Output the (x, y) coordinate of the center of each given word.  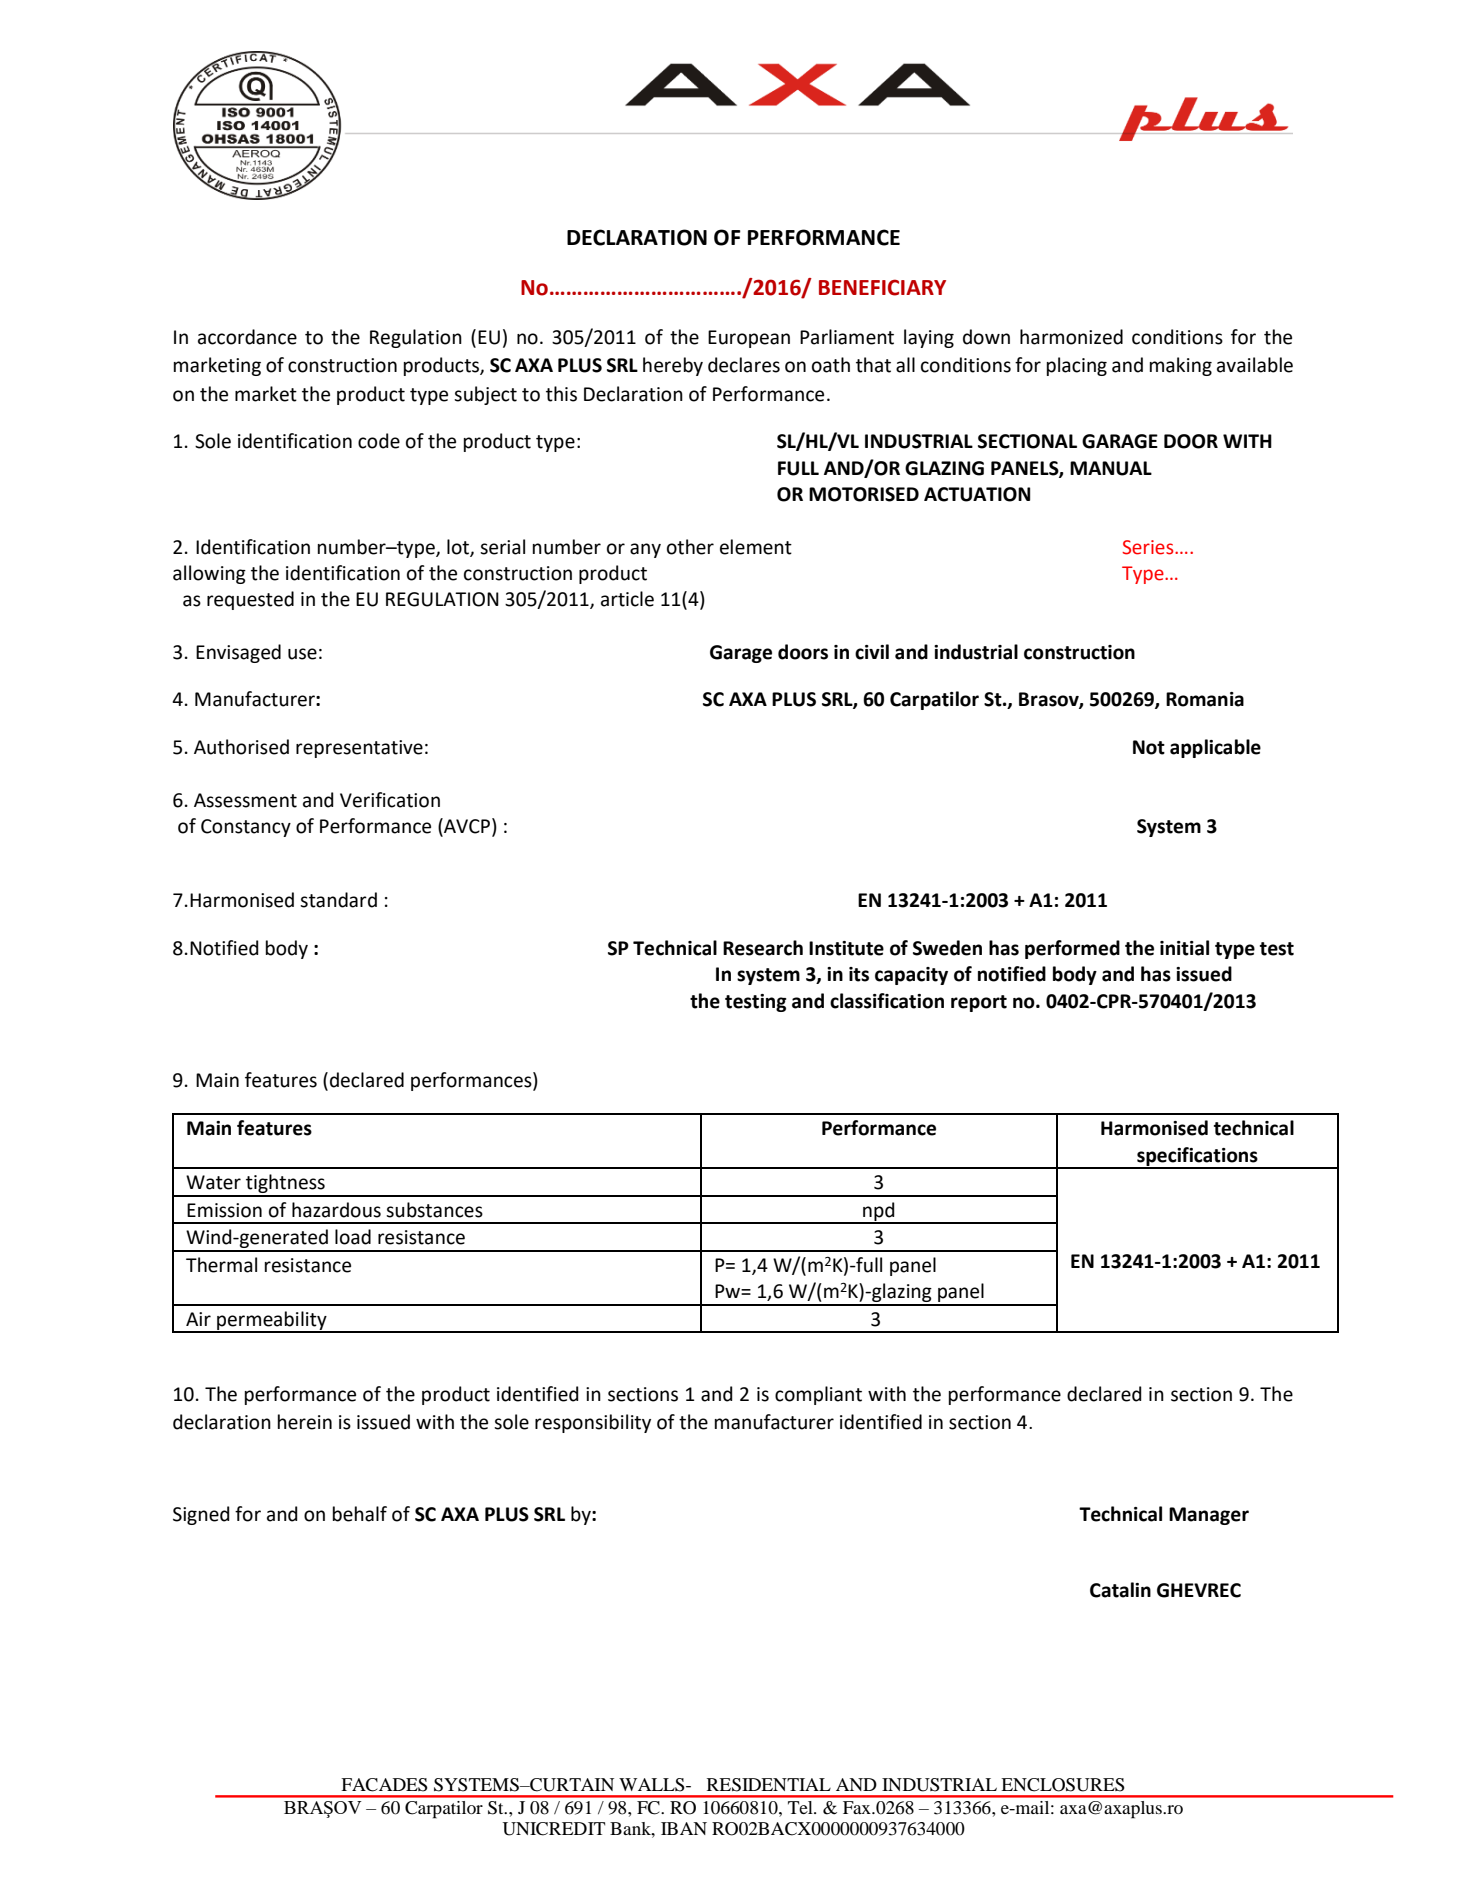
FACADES (384, 1785)
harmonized (1071, 337)
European (749, 339)
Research (763, 948)
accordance (247, 337)
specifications (1197, 1157)
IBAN (684, 1828)
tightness (285, 1185)
